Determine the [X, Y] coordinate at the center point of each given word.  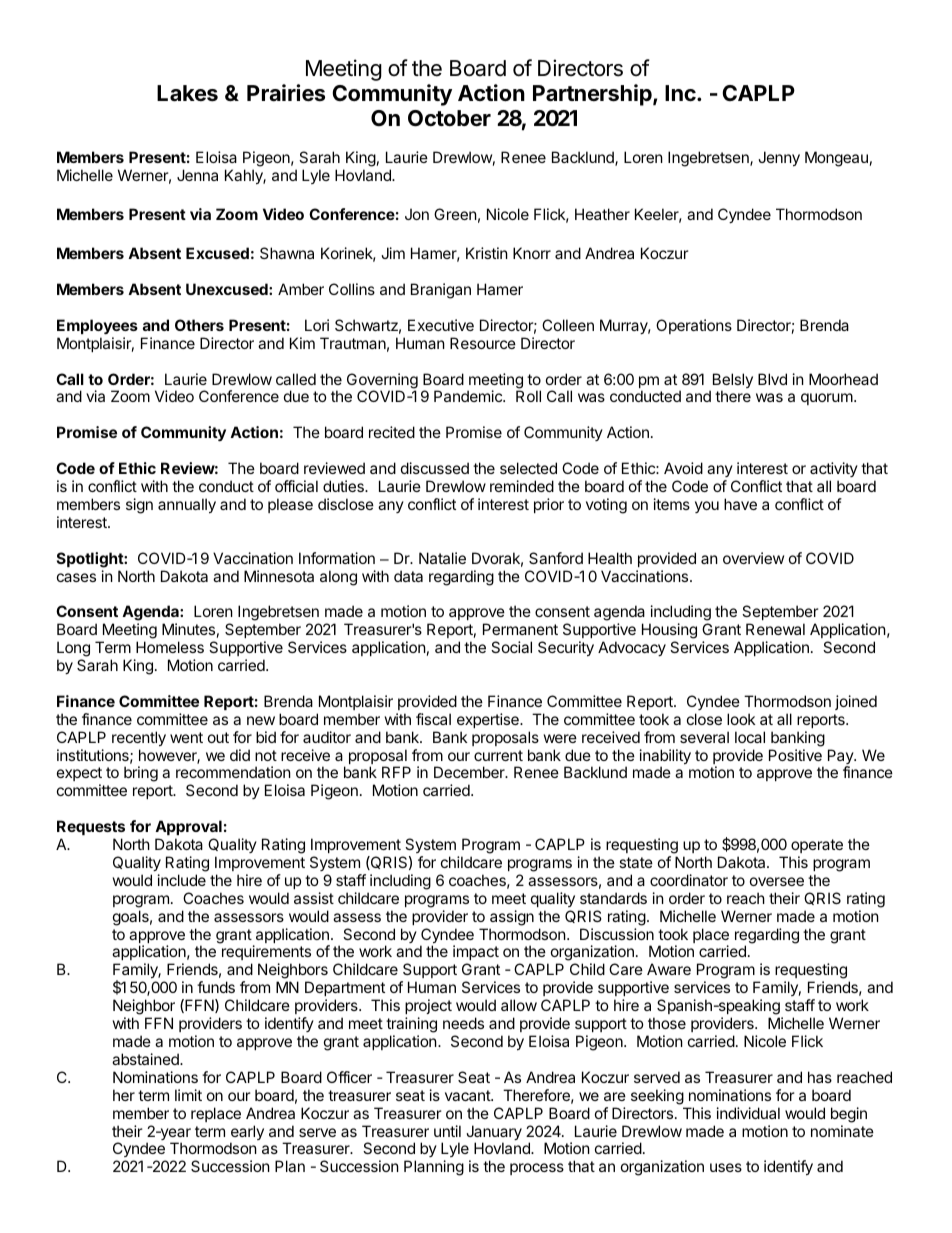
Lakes [187, 93]
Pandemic [469, 396]
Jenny [779, 158]
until [447, 1131]
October [449, 118]
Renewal [775, 629]
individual [748, 1113]
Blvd [772, 379]
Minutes [188, 629]
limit [188, 1095]
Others [199, 325]
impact [476, 954]
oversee [777, 881]
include [182, 880]
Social [511, 647]
